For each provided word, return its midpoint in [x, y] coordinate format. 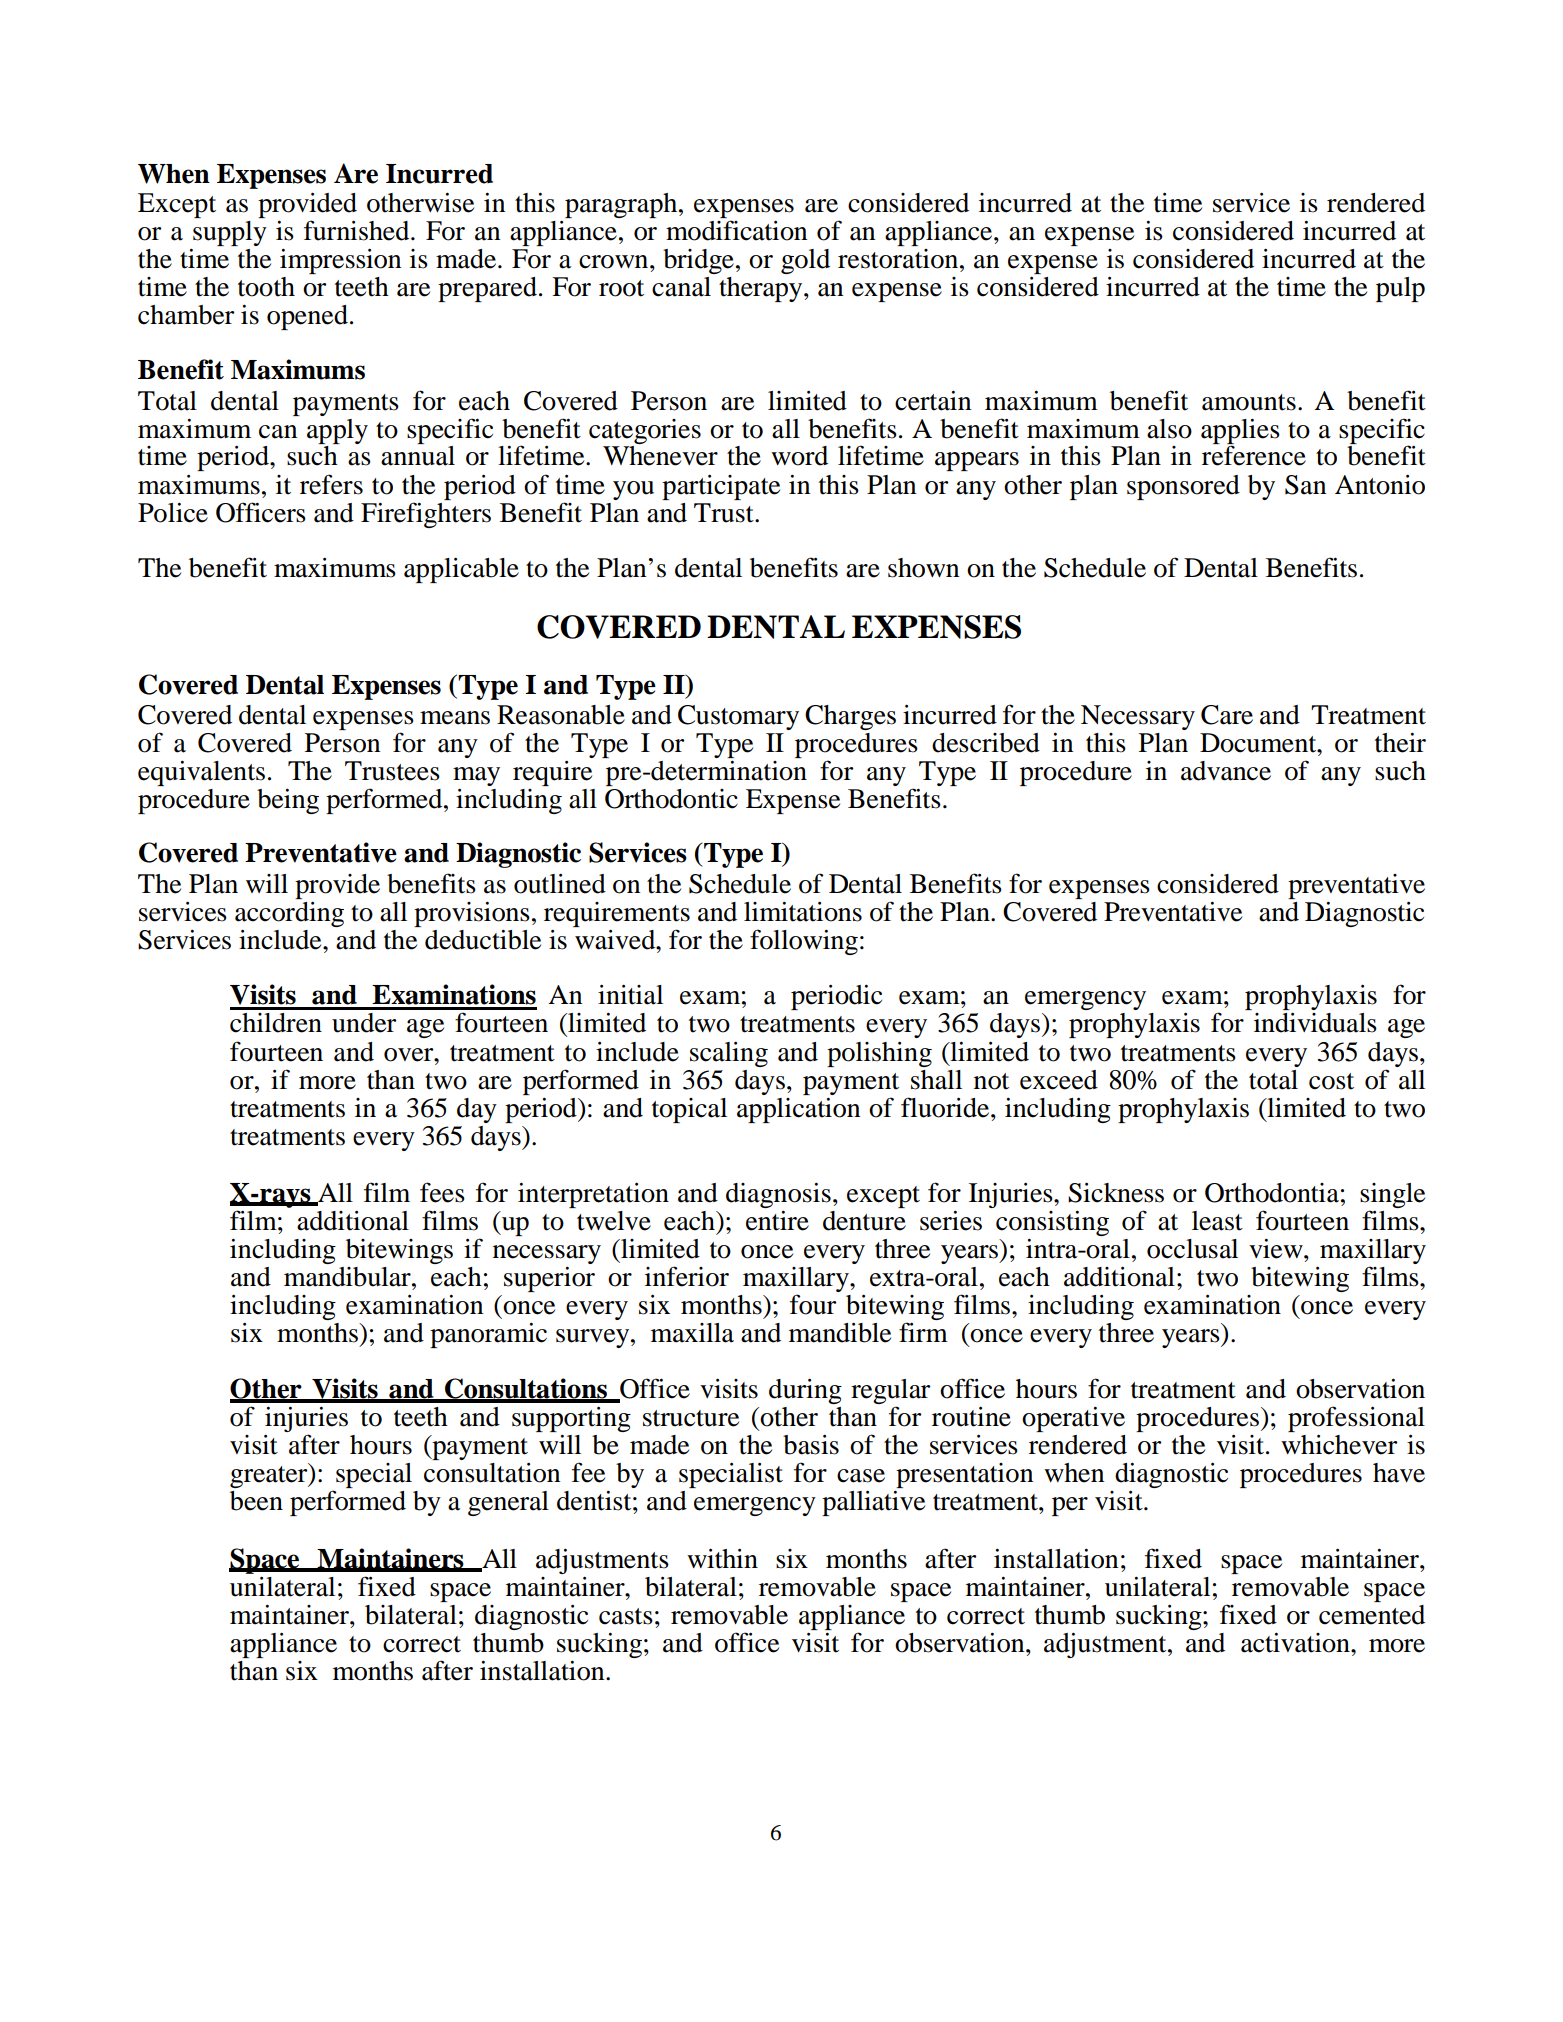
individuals [1315, 1023]
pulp [1400, 289]
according [289, 914]
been [256, 1501]
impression [340, 261]
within [722, 1559]
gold [805, 261]
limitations [803, 912]
